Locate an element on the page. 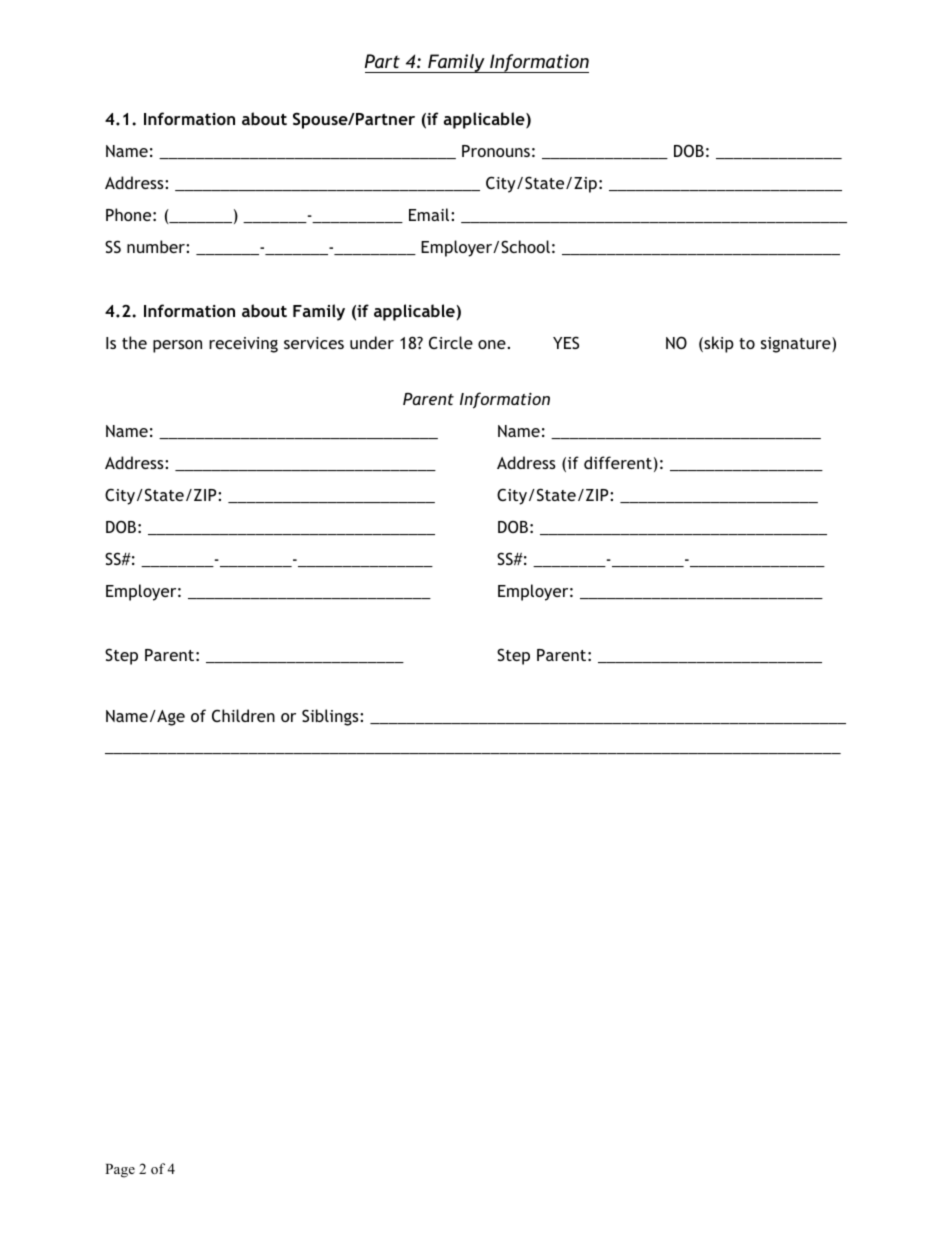  YES is located at coordinates (566, 342).
